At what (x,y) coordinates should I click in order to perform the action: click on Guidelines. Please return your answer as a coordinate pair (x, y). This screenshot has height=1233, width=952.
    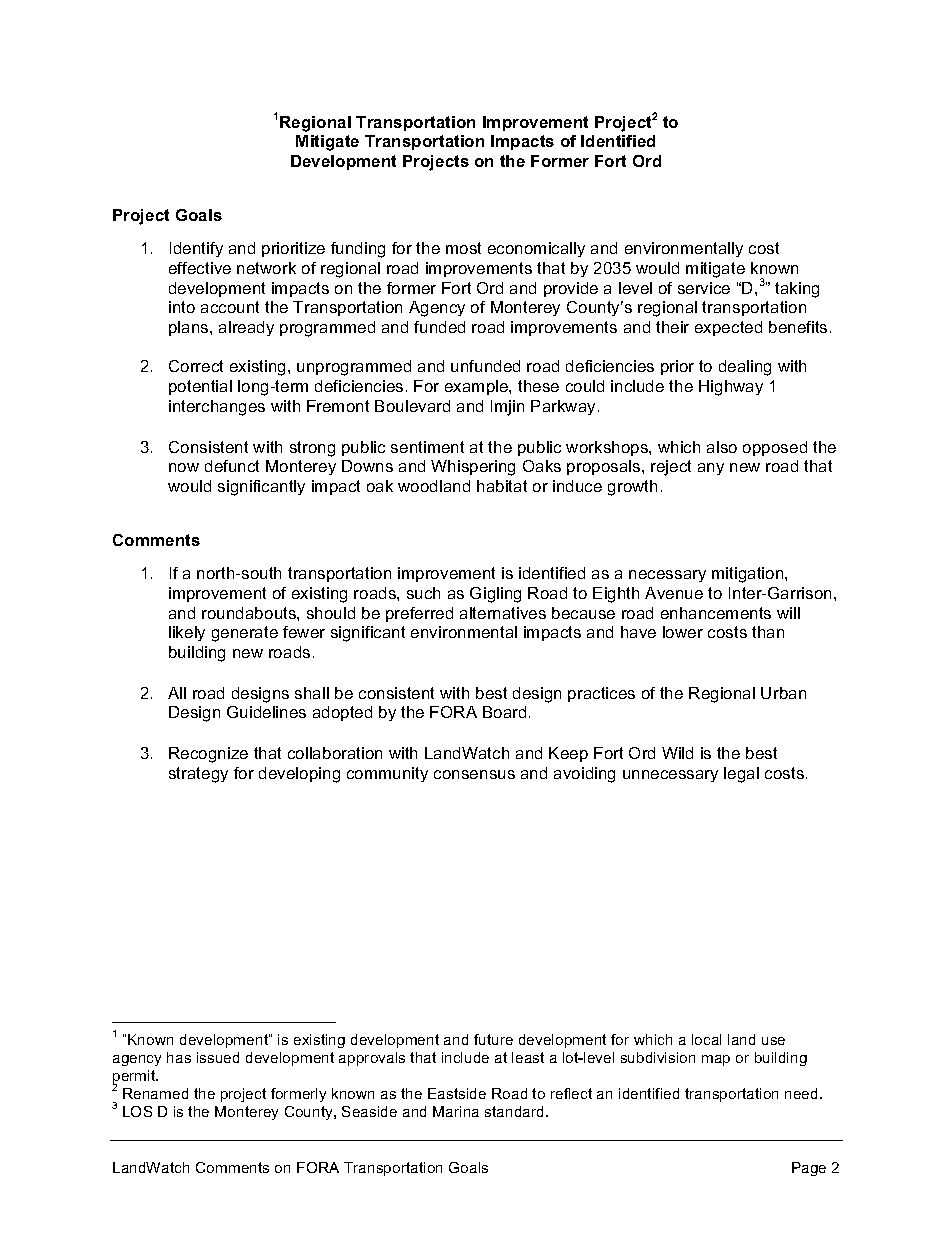
    Looking at the image, I should click on (266, 712).
